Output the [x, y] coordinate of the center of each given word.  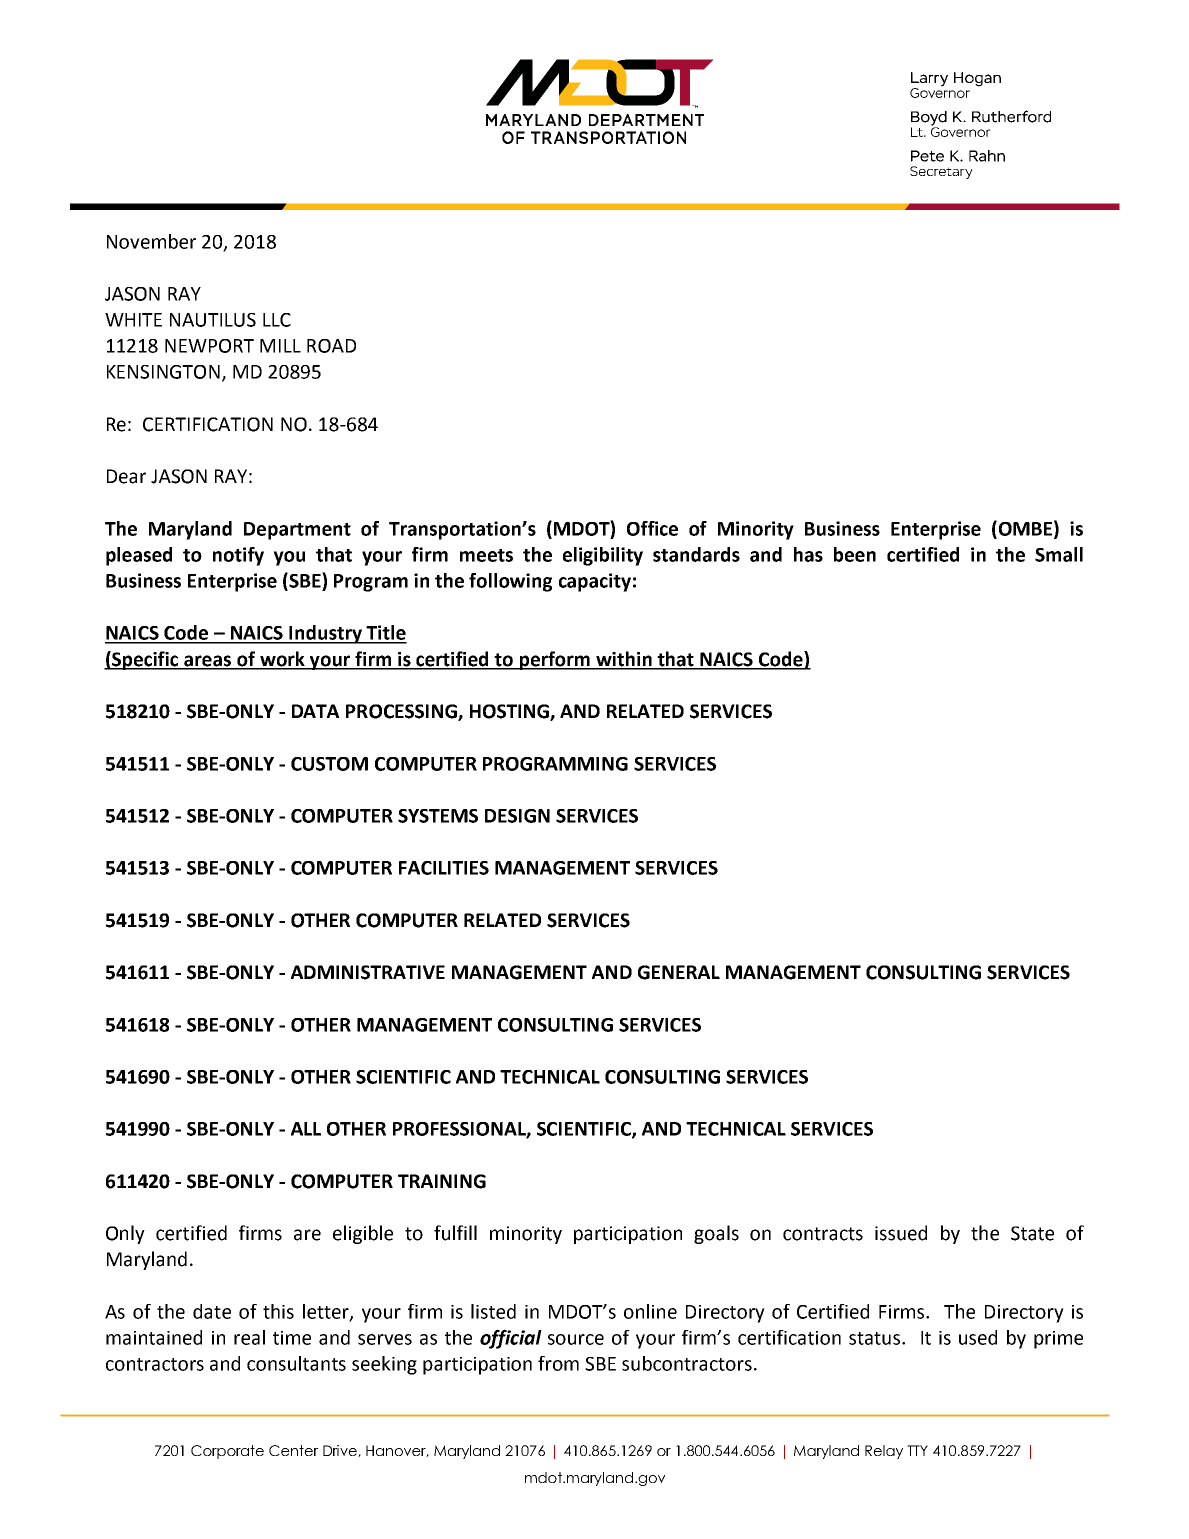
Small [1059, 554]
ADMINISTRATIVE [368, 972]
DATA [315, 711]
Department [297, 531]
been [855, 554]
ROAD [331, 346]
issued [901, 1233]
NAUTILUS [213, 320]
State [1032, 1233]
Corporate [227, 1452]
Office [652, 528]
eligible [363, 1234]
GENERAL [679, 972]
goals [716, 1234]
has [808, 554]
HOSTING [510, 712]
